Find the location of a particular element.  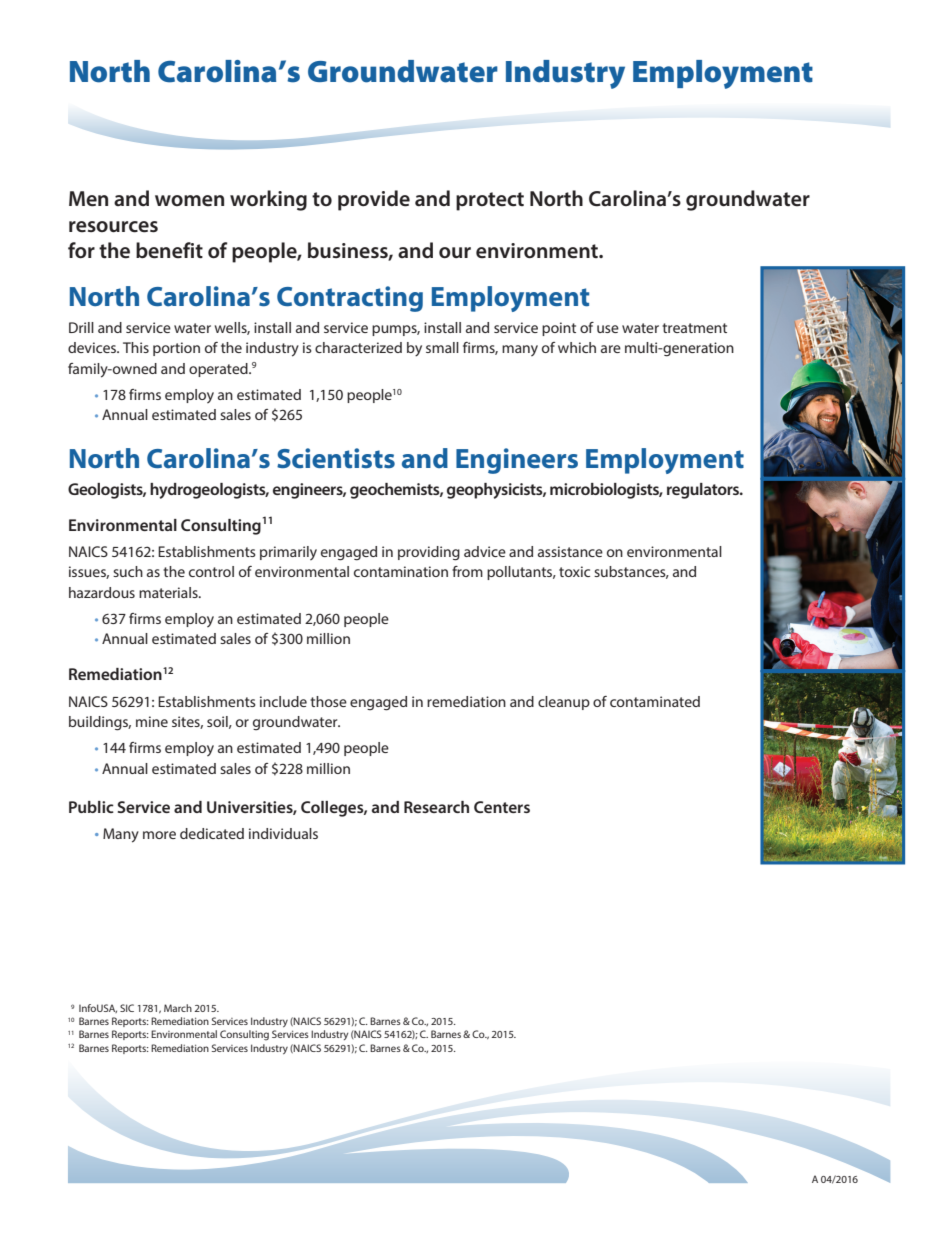

protect is located at coordinates (490, 201).
